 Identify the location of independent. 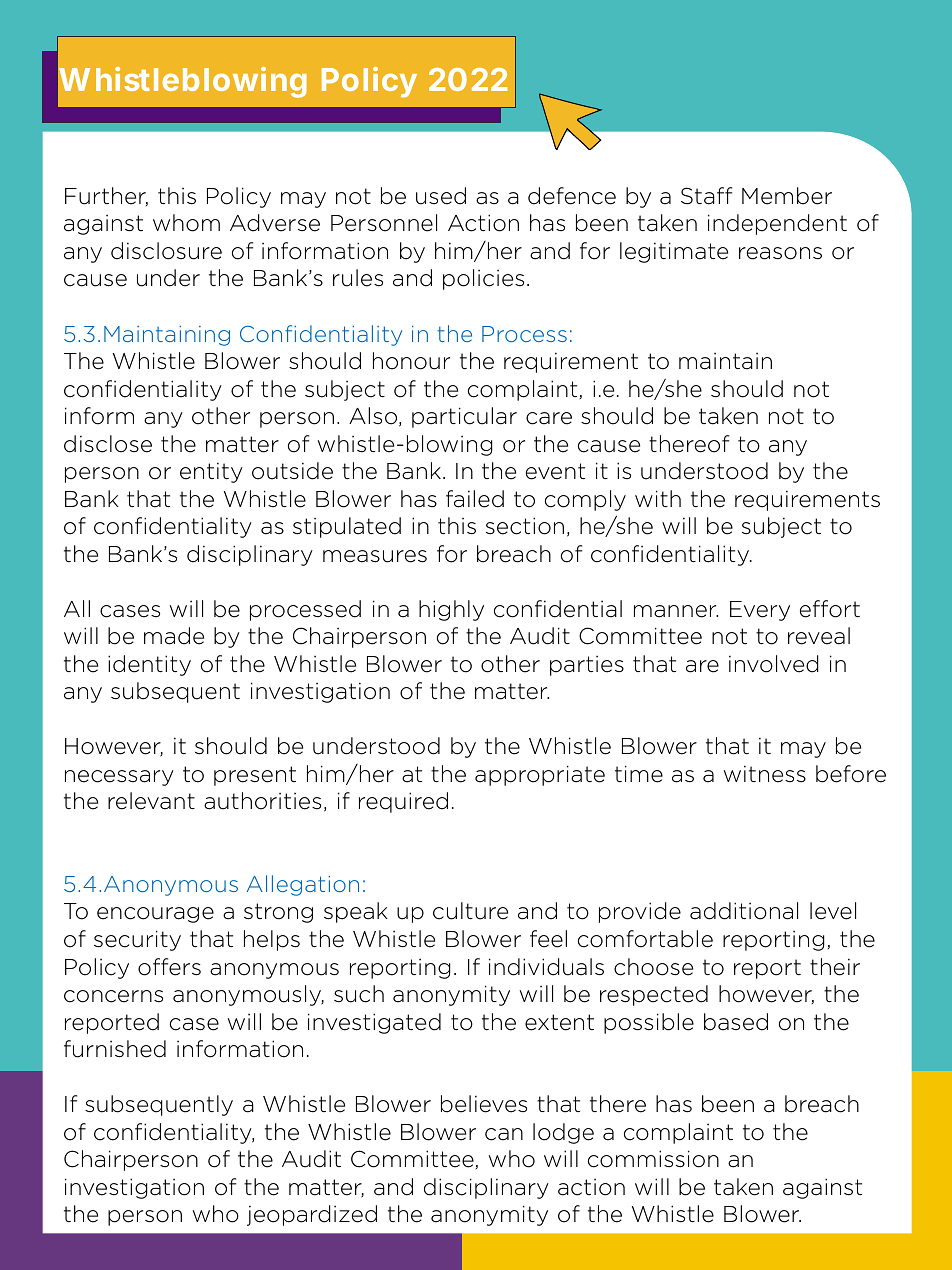
(777, 224).
